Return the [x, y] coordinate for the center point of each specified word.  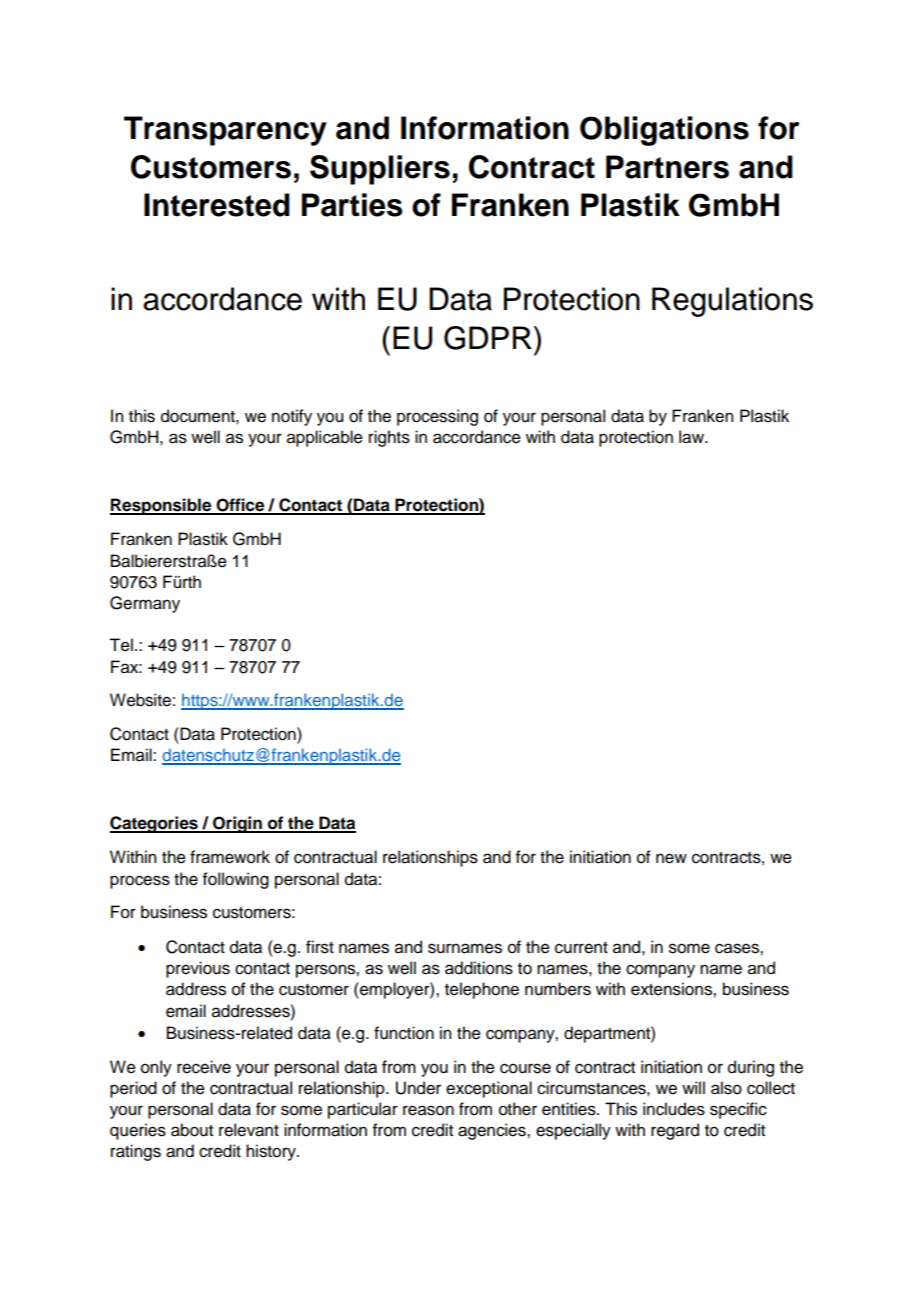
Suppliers [380, 170]
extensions [672, 989]
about [192, 1130]
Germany [145, 604]
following [236, 880]
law [692, 437]
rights [389, 438]
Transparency [225, 131]
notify [292, 417]
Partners [667, 167]
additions [479, 968]
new [671, 858]
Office [241, 506]
